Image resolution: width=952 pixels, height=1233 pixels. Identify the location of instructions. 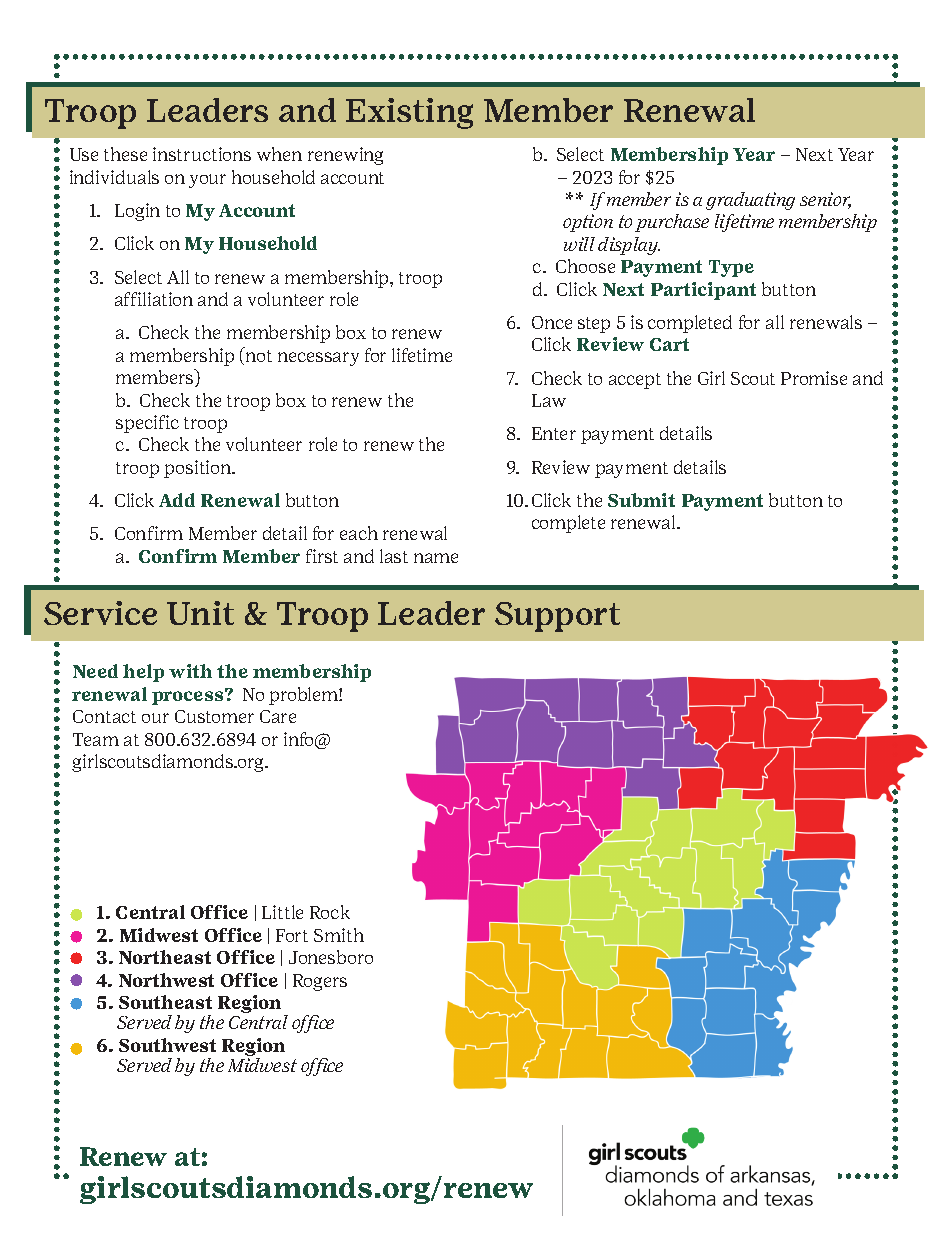
(202, 154).
